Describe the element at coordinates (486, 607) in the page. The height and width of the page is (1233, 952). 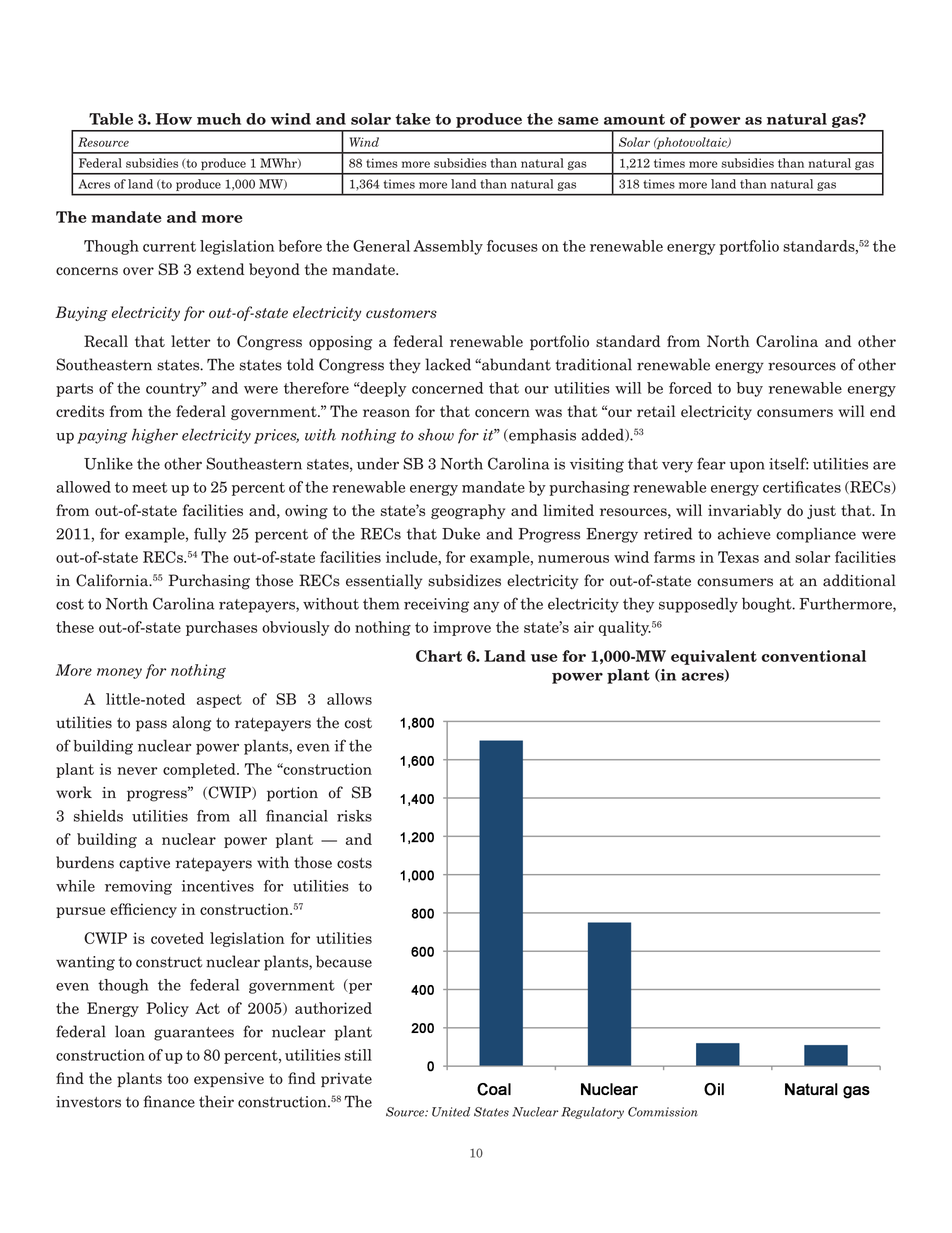
I see `any` at that location.
